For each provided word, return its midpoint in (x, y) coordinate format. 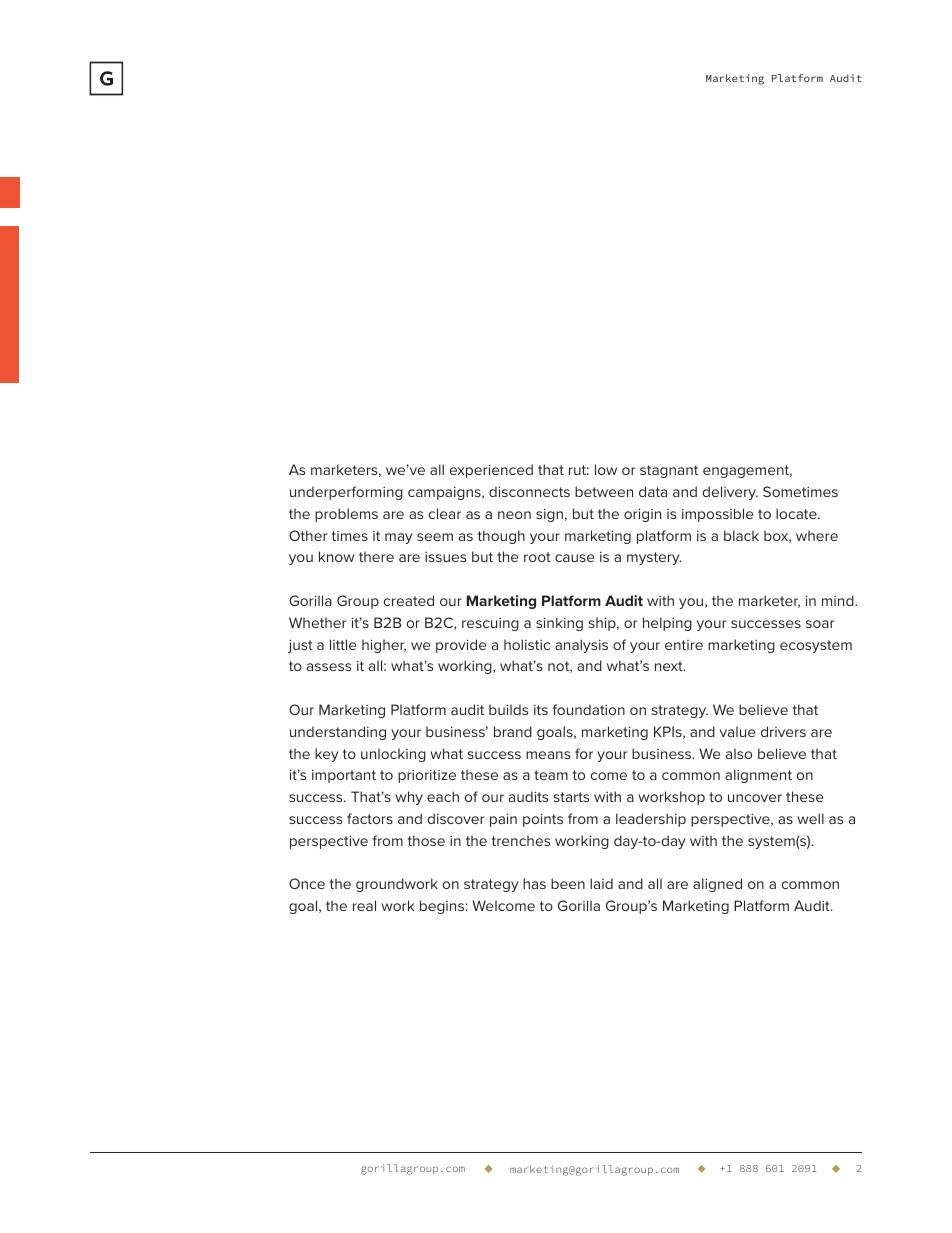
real (364, 905)
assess (329, 667)
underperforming (346, 493)
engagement (747, 471)
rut (579, 470)
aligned (717, 885)
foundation (589, 709)
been (568, 883)
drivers (783, 731)
